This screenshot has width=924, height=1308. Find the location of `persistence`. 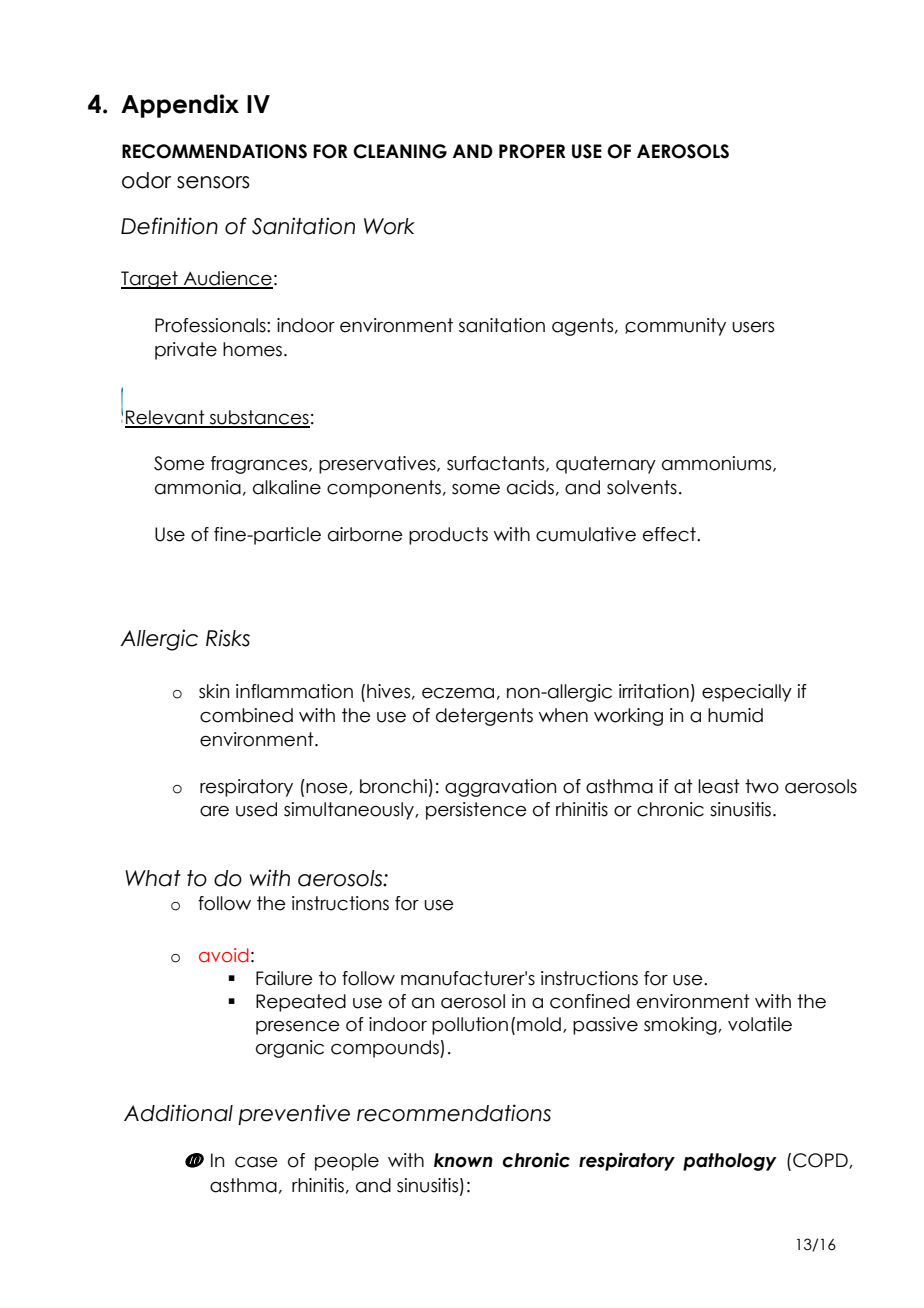

persistence is located at coordinates (476, 811).
